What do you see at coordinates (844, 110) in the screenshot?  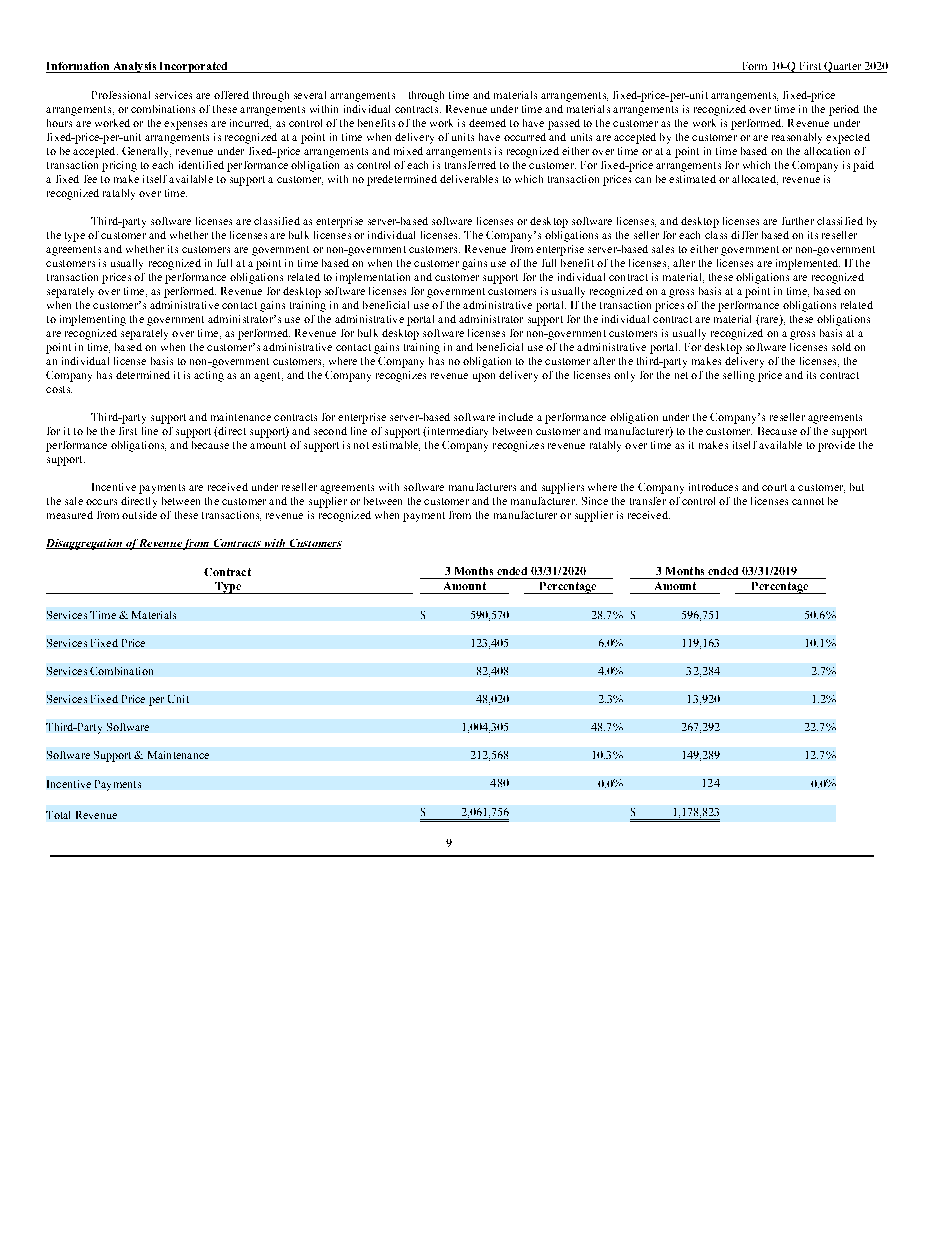 I see `period` at bounding box center [844, 110].
